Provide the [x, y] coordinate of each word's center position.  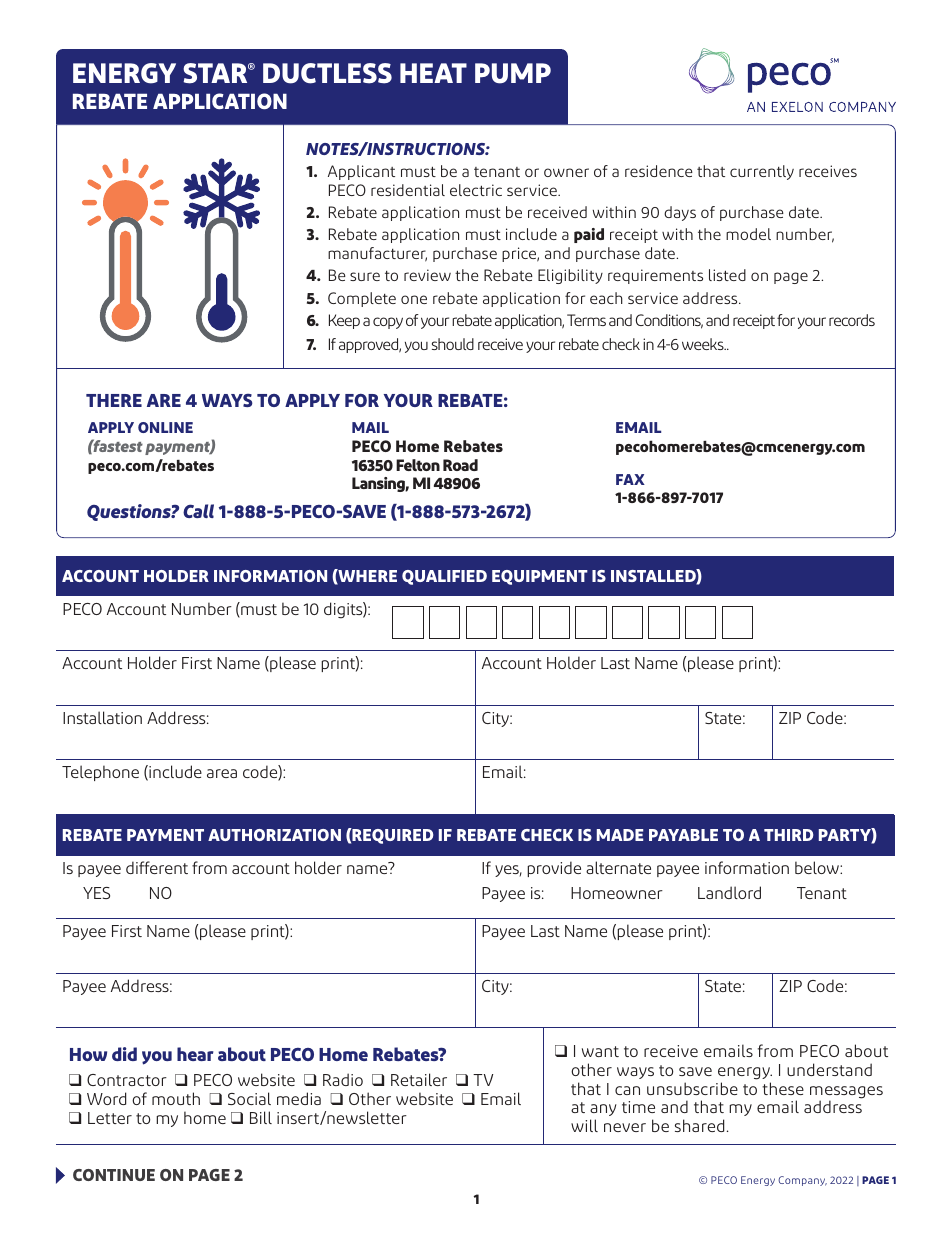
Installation [102, 717]
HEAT [433, 73]
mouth [176, 1098]
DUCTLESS [327, 73]
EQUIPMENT [540, 577]
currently [762, 172]
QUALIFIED [444, 577]
